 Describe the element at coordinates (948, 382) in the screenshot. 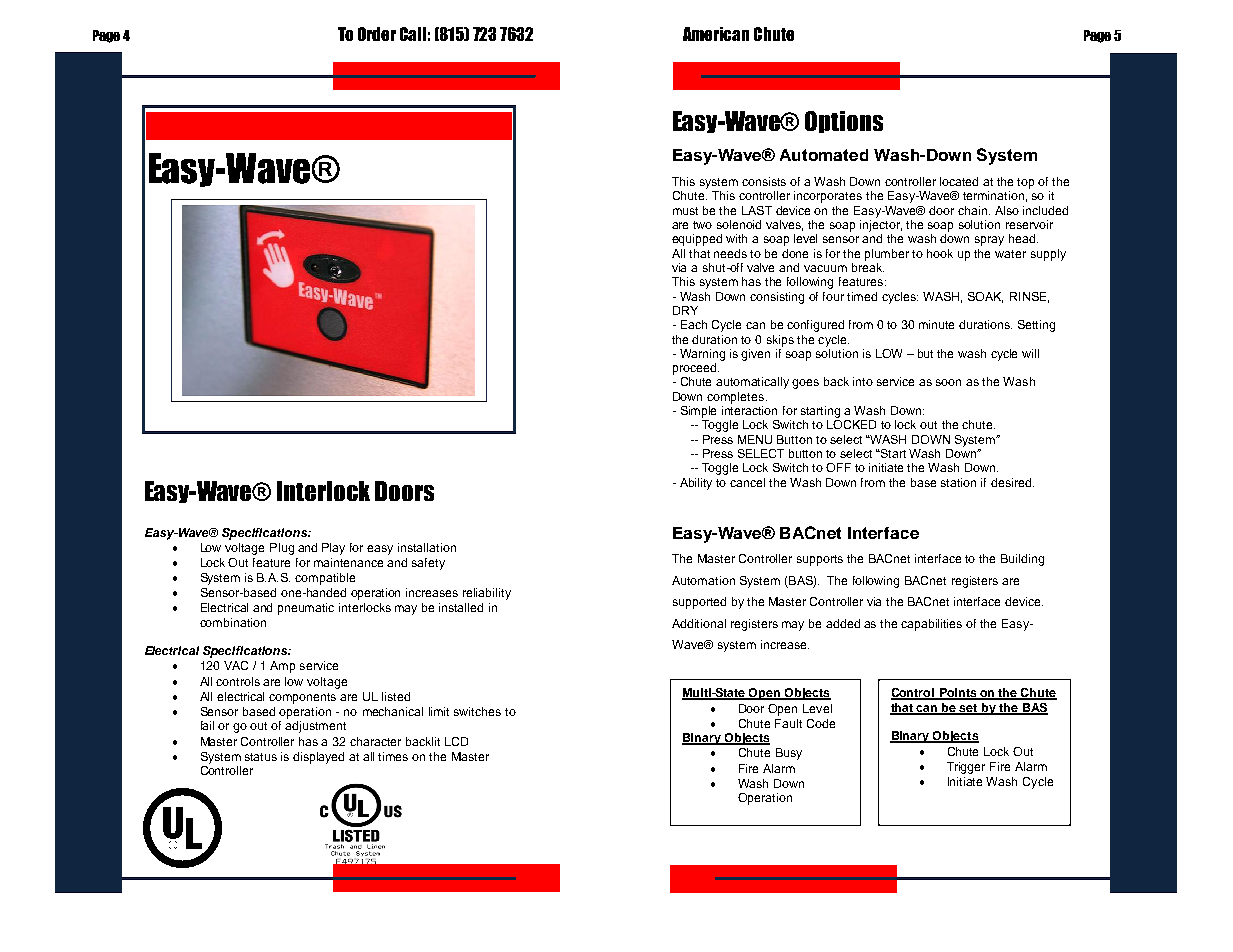

I see `soon` at that location.
